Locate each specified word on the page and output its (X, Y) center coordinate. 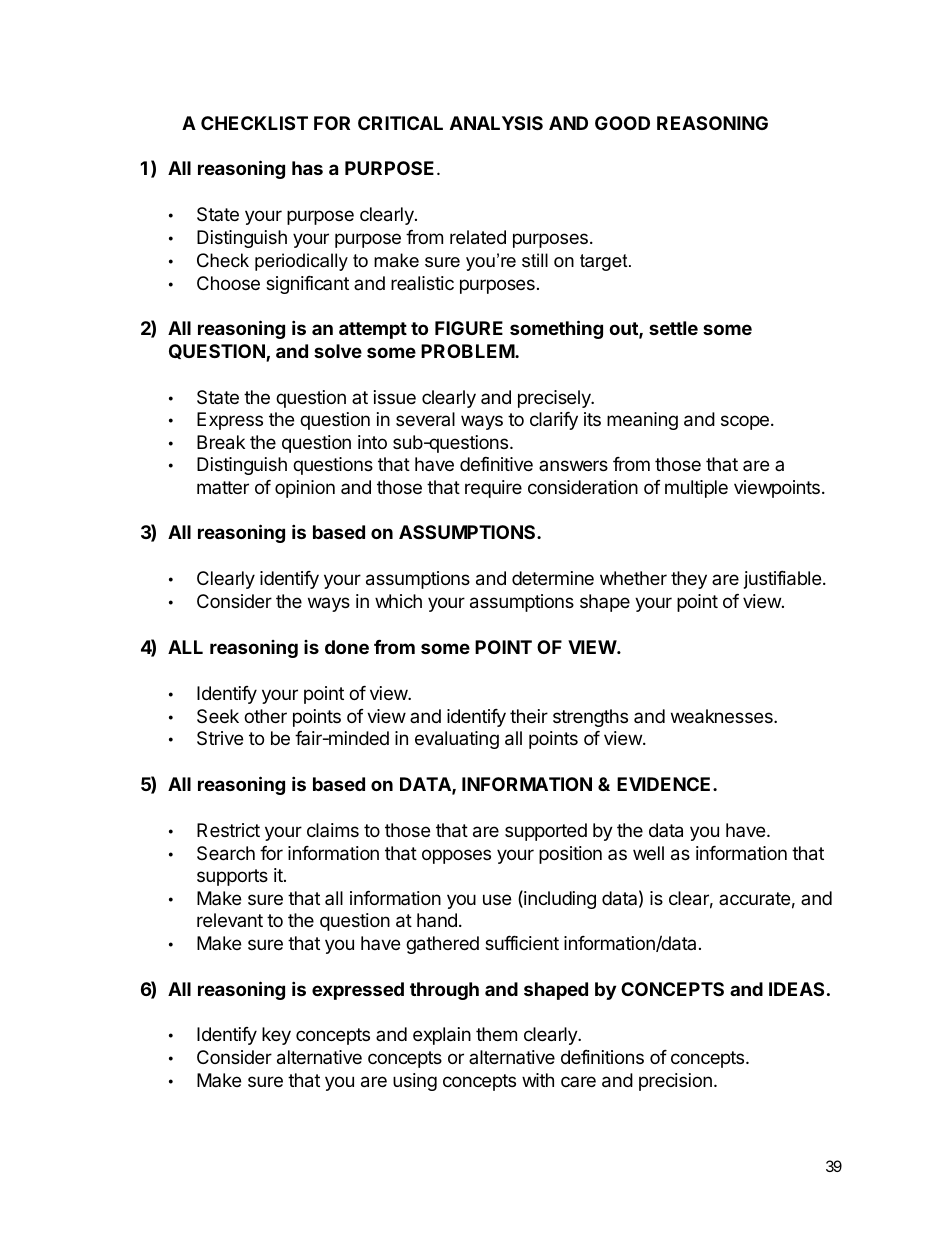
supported (546, 832)
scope (745, 422)
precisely (555, 399)
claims (333, 830)
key (276, 1036)
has (307, 168)
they (689, 580)
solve (338, 351)
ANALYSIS (496, 123)
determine (553, 578)
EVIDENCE (665, 784)
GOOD (622, 123)
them (496, 1034)
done (347, 647)
